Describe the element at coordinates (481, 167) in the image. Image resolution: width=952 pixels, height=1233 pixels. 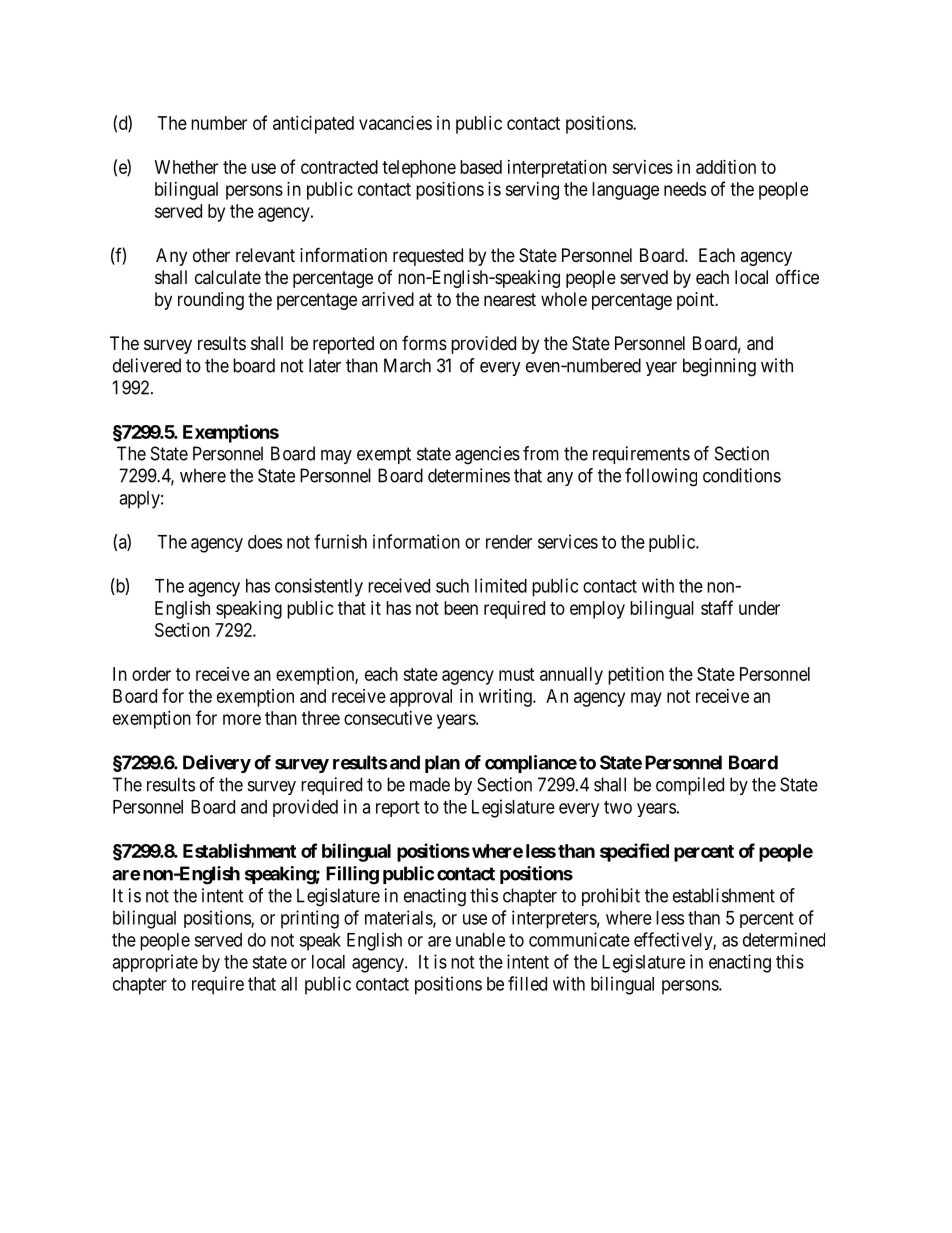
I see `based` at that location.
